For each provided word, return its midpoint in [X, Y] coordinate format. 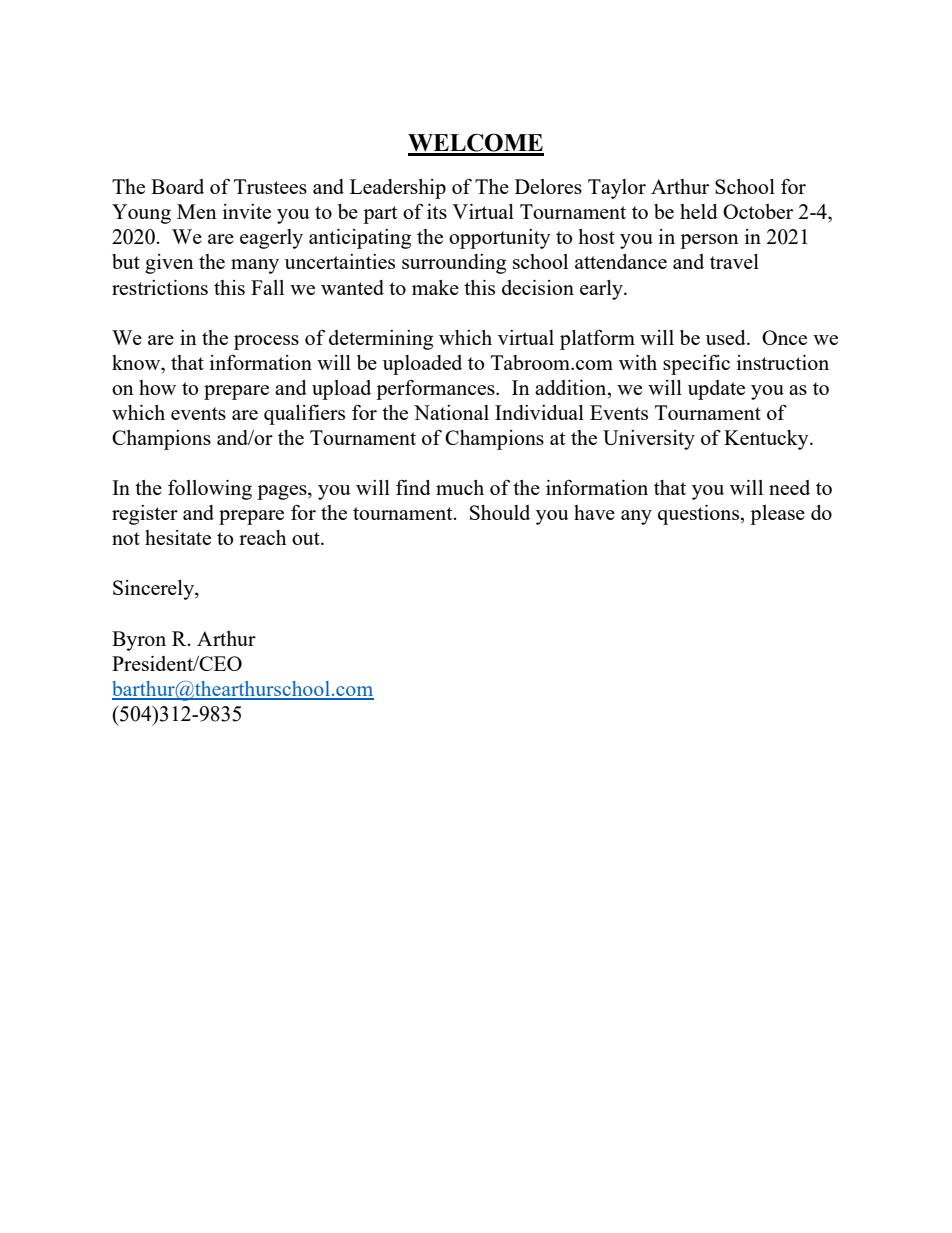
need [789, 487]
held [699, 211]
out [307, 538]
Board [177, 186]
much [460, 487]
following [210, 490]
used [727, 337]
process [266, 342]
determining [381, 340]
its [437, 211]
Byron [139, 641]
